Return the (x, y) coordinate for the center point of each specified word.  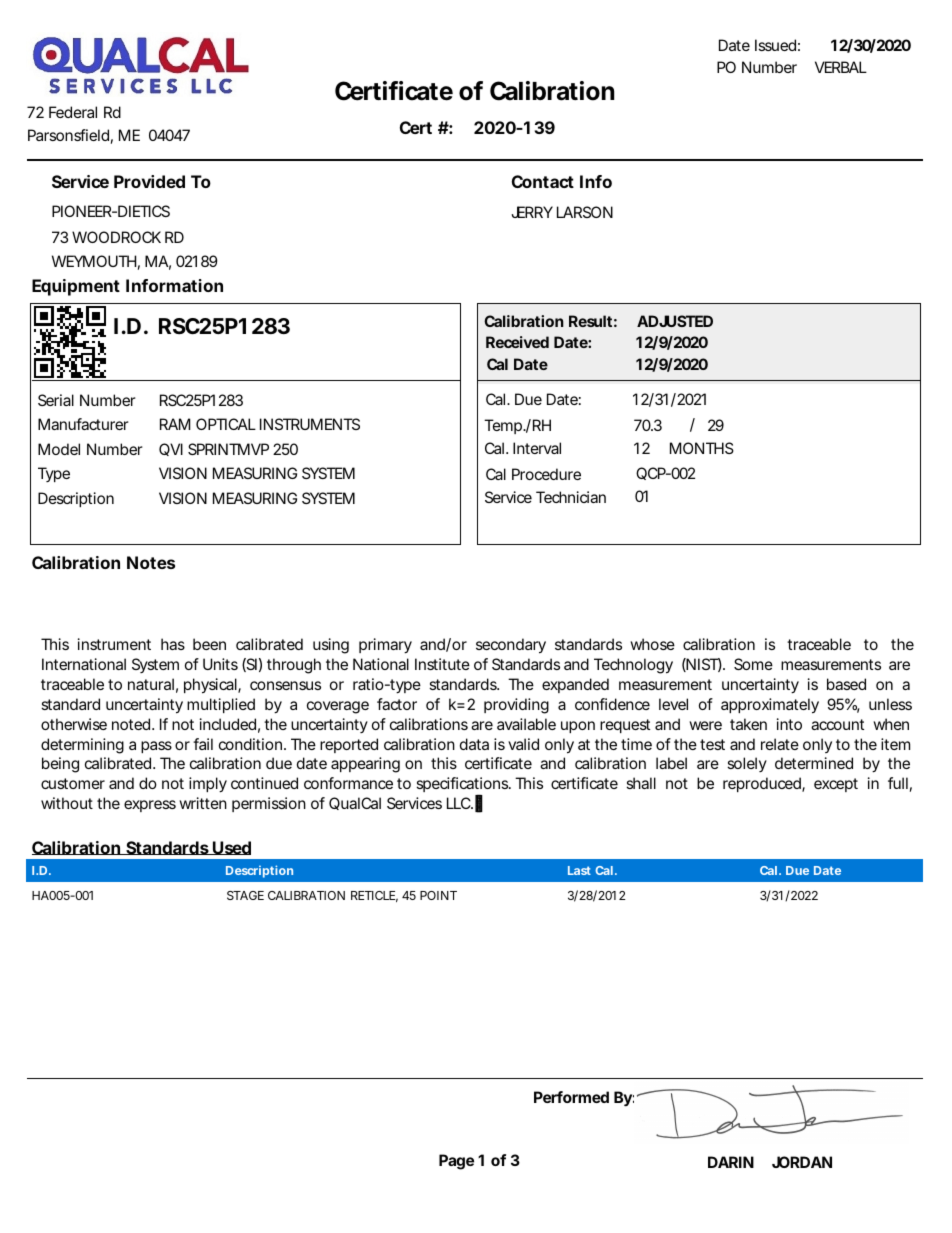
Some (753, 664)
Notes (151, 562)
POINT (438, 895)
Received (517, 342)
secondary (511, 646)
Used (231, 848)
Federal (73, 112)
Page (456, 1162)
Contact (543, 181)
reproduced (762, 784)
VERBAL (841, 67)
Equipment (76, 287)
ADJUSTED (675, 321)
